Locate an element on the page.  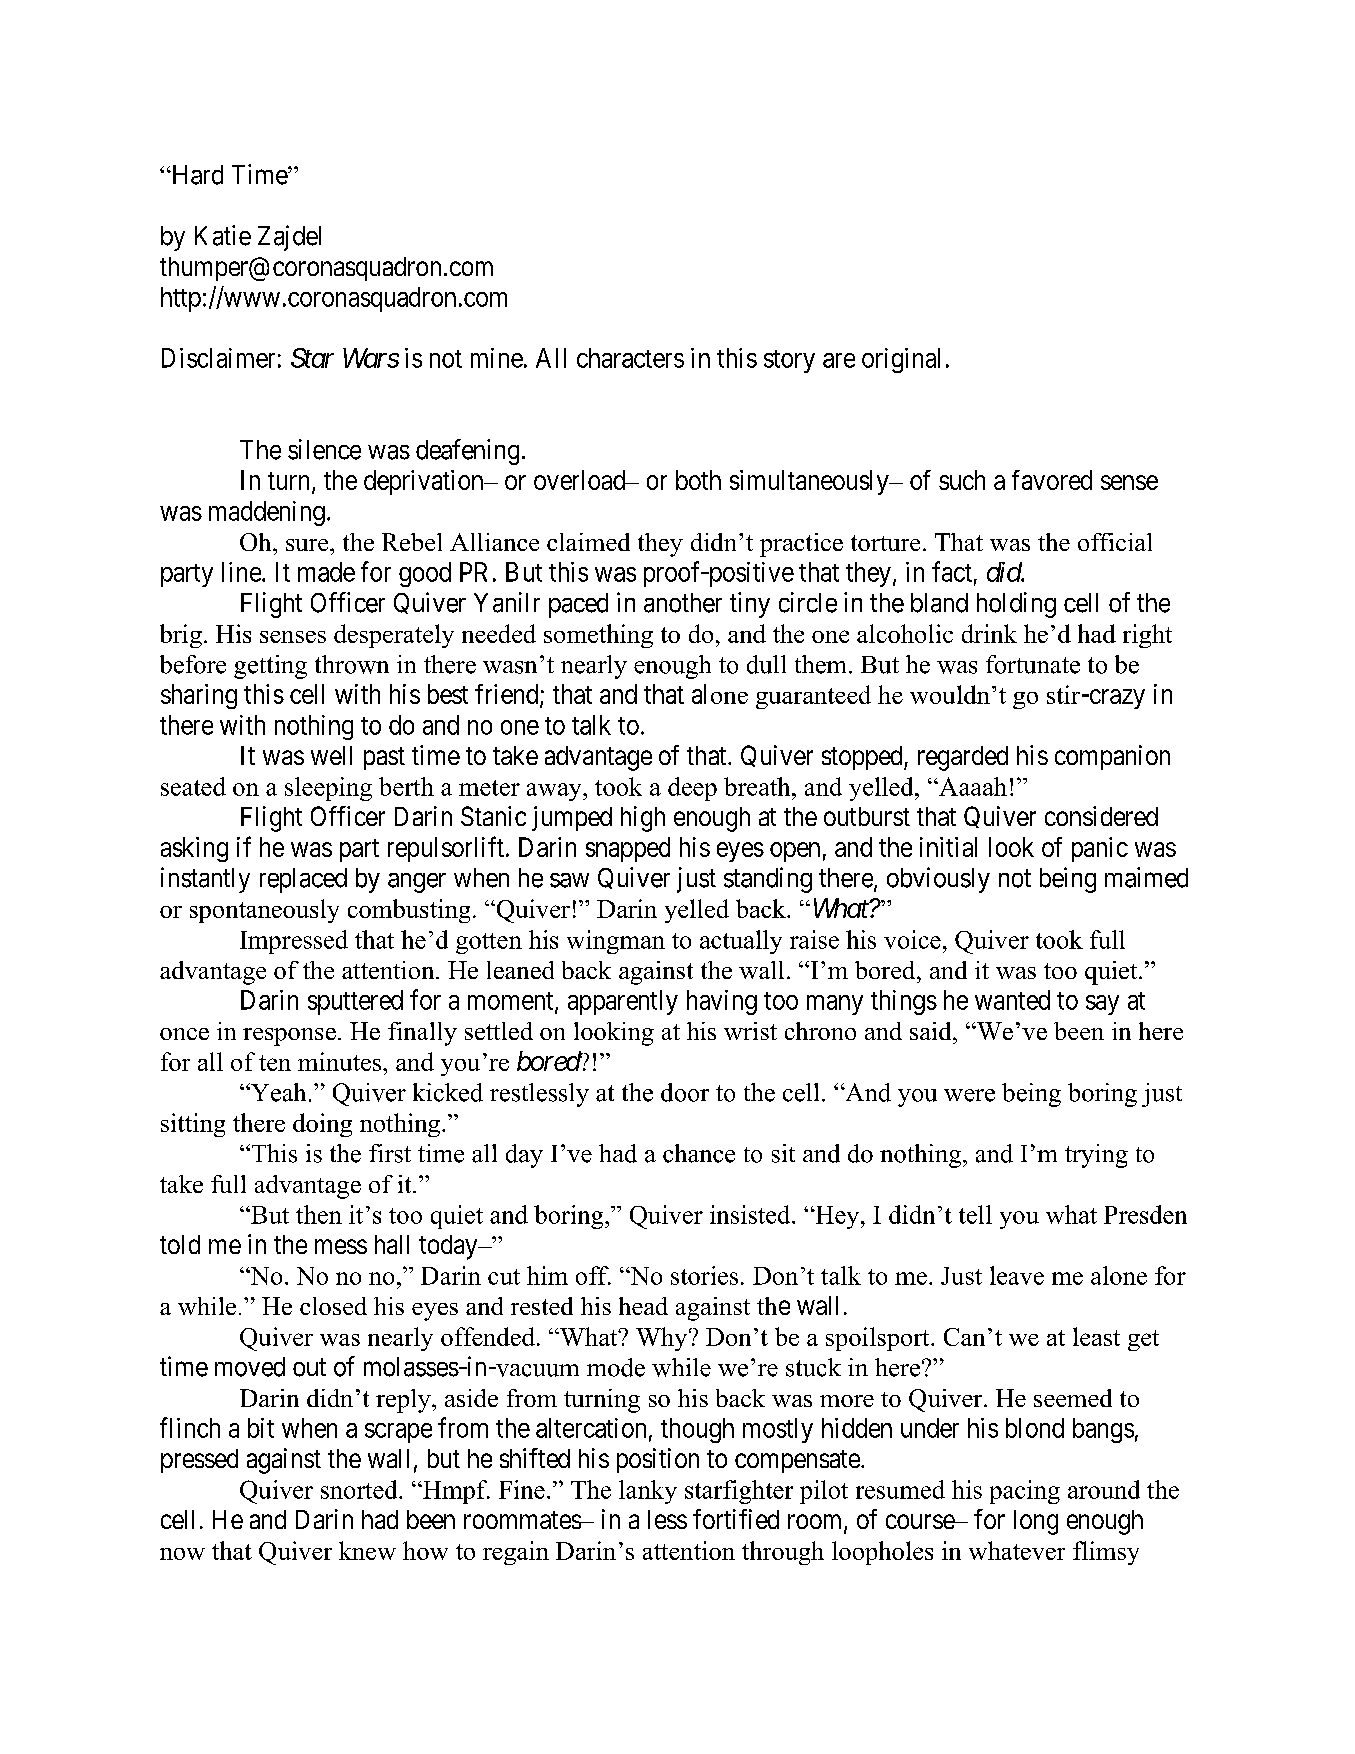
original is located at coordinates (901, 360).
